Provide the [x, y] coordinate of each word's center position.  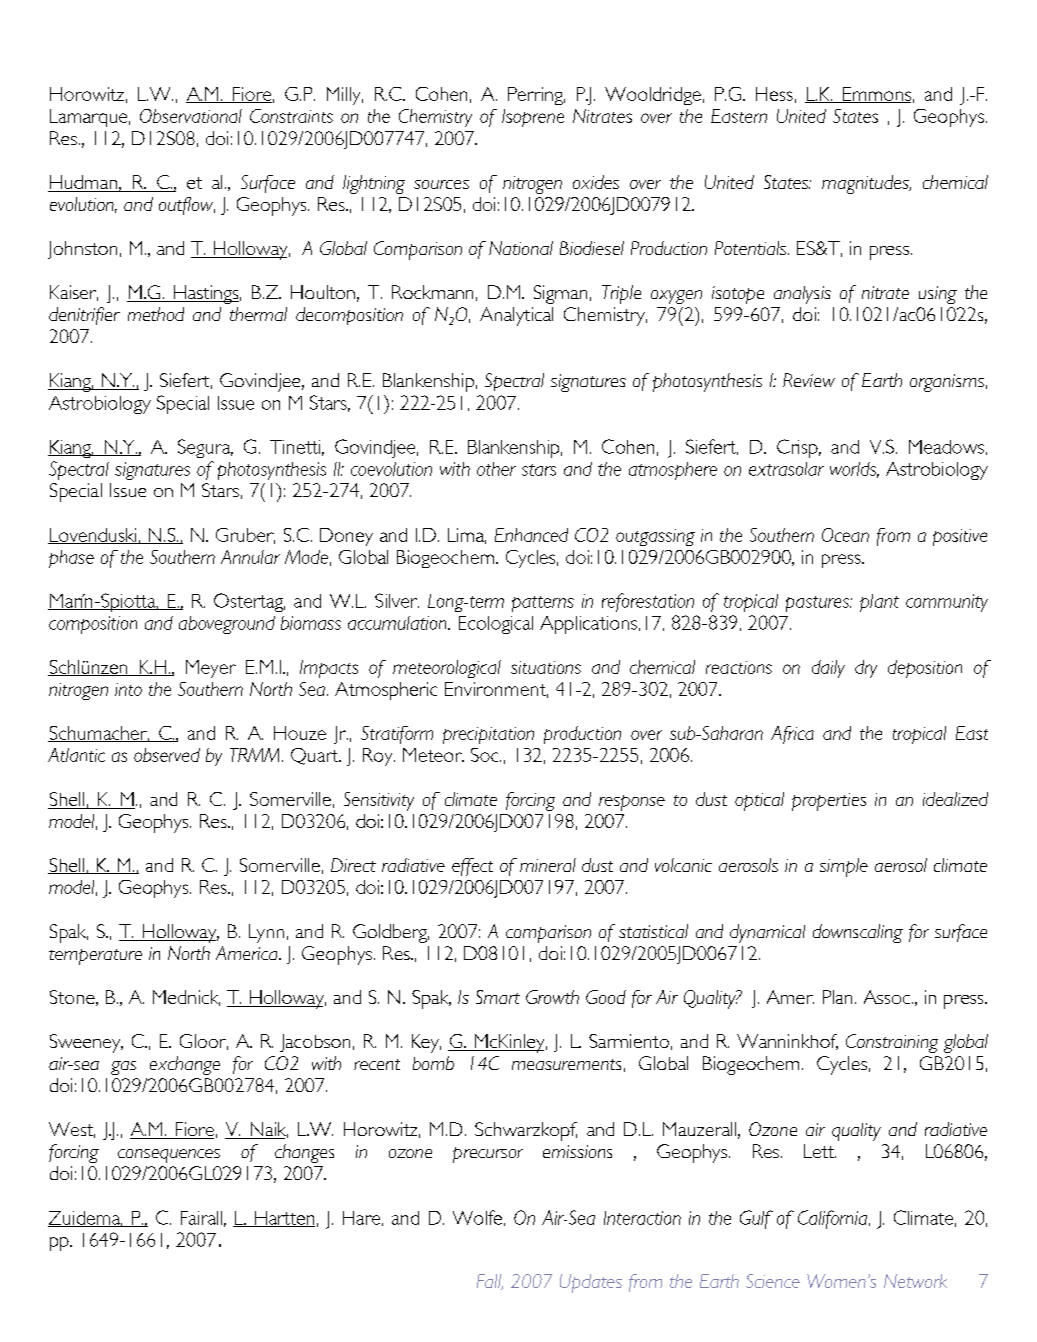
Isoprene [533, 118]
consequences [169, 1156]
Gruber [245, 536]
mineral [548, 865]
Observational [191, 116]
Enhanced [531, 535]
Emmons [876, 95]
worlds [854, 470]
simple [844, 867]
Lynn [266, 933]
